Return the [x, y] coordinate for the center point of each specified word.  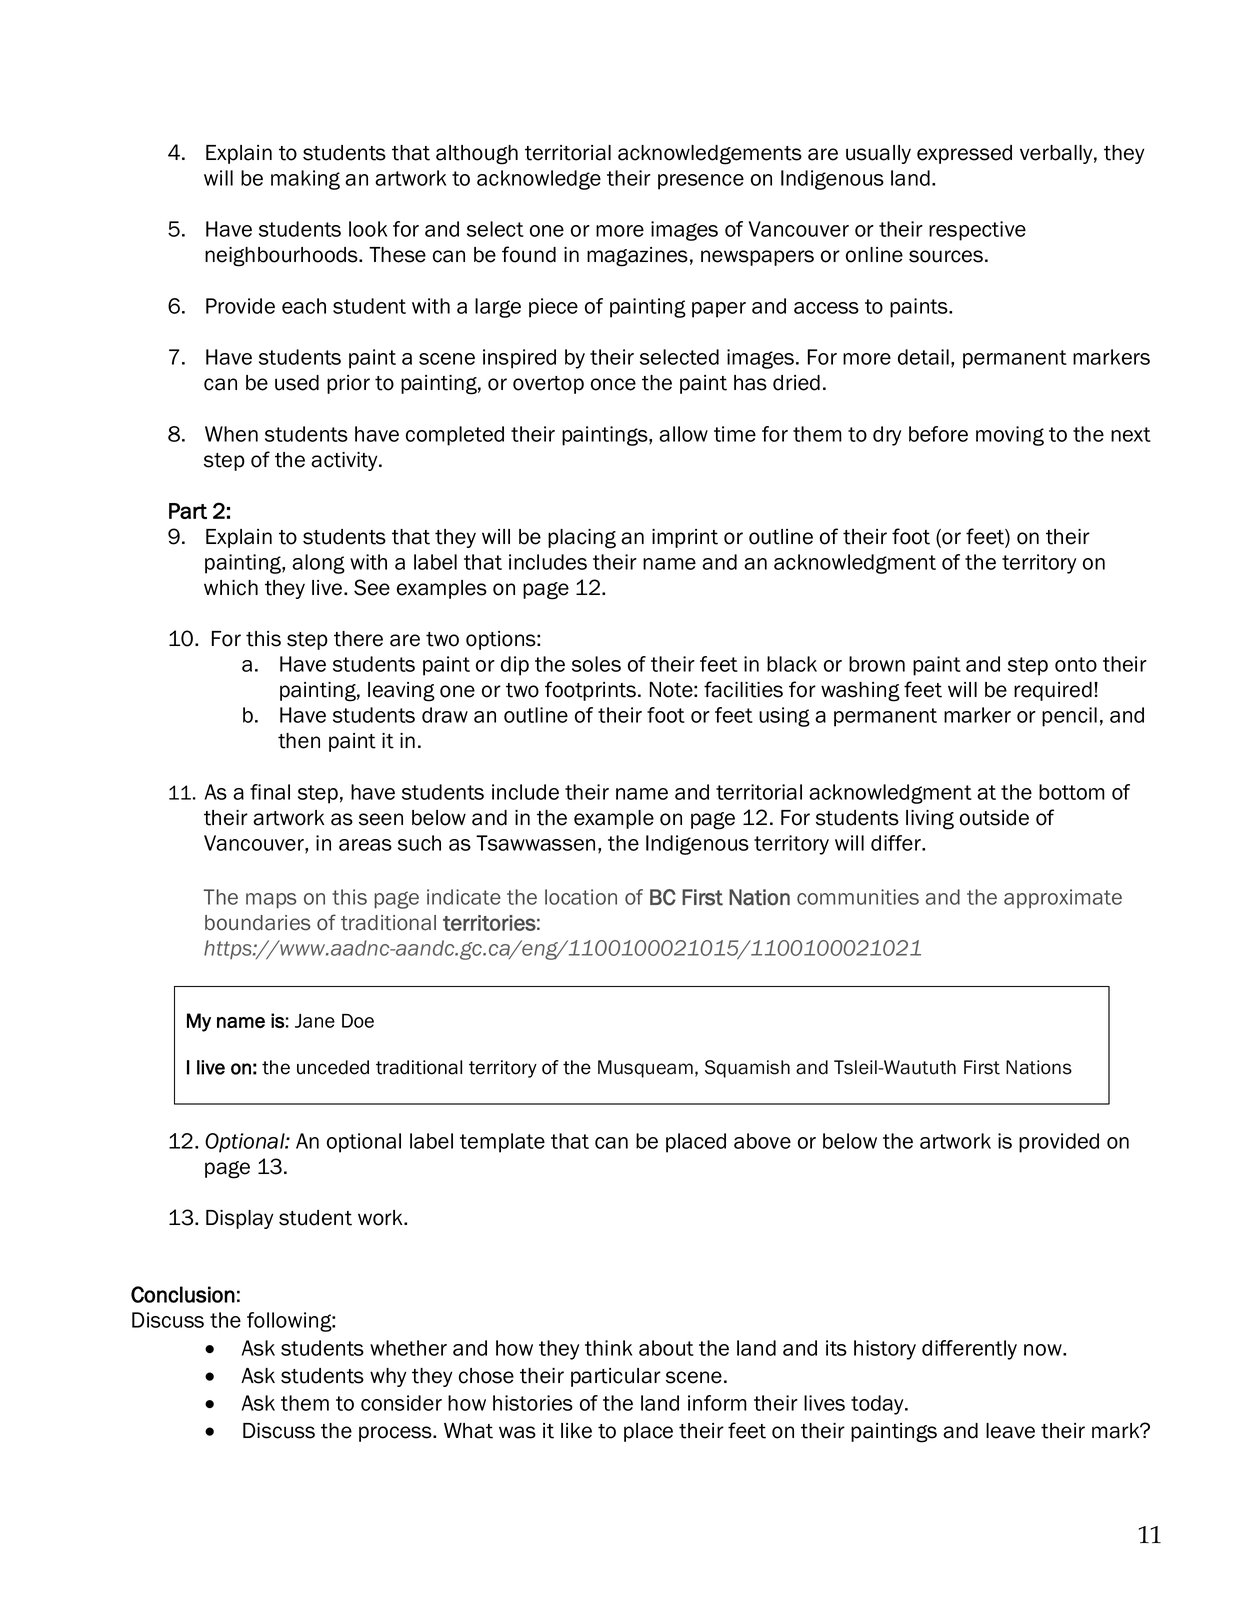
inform [717, 1403]
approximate [1063, 899]
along [318, 564]
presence [701, 182]
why [388, 1377]
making [305, 180]
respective [977, 231]
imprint [685, 538]
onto [1076, 664]
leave [1010, 1431]
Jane [315, 1021]
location [581, 897]
